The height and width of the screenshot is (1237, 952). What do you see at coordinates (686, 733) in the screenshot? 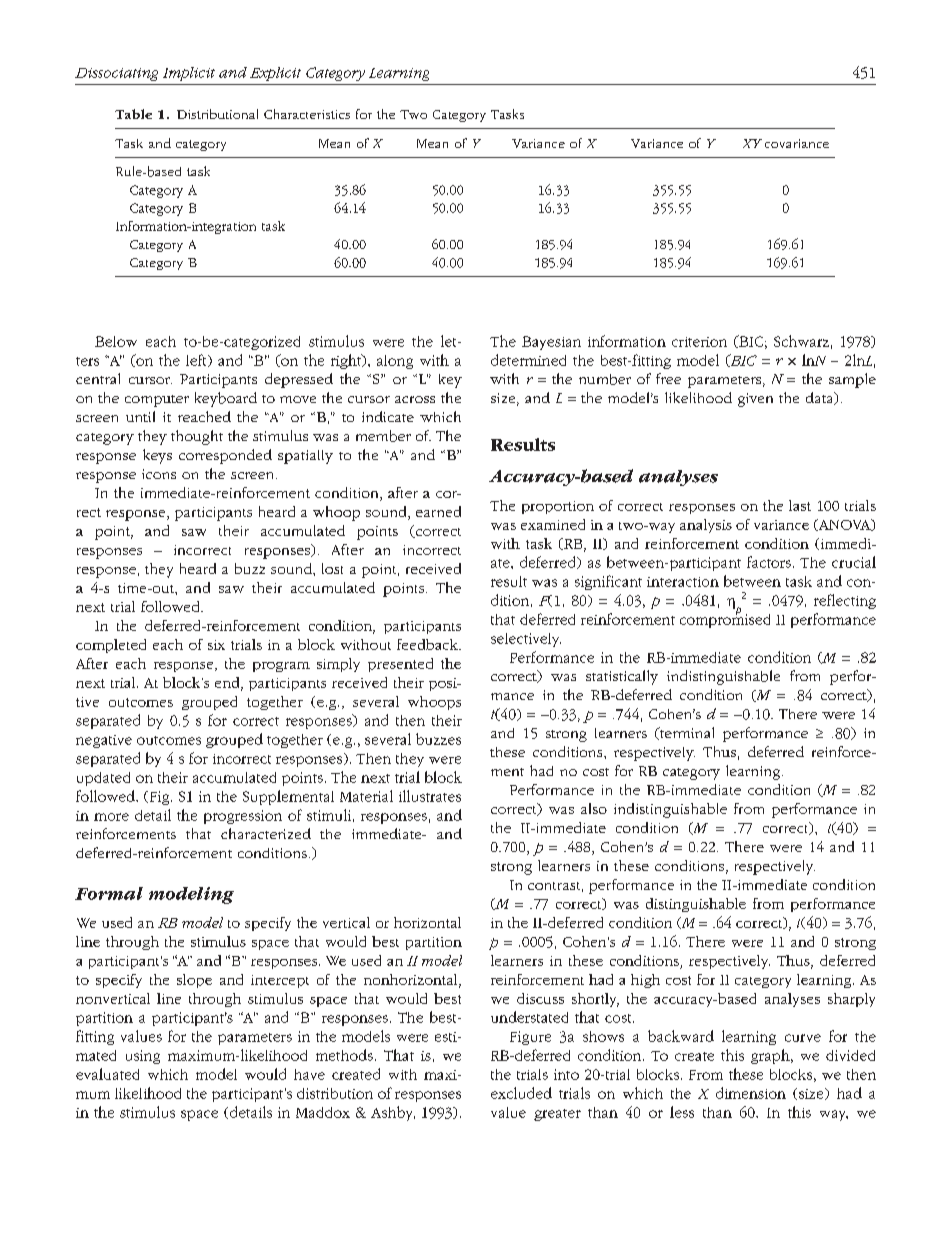
I see `terminal` at bounding box center [686, 733].
